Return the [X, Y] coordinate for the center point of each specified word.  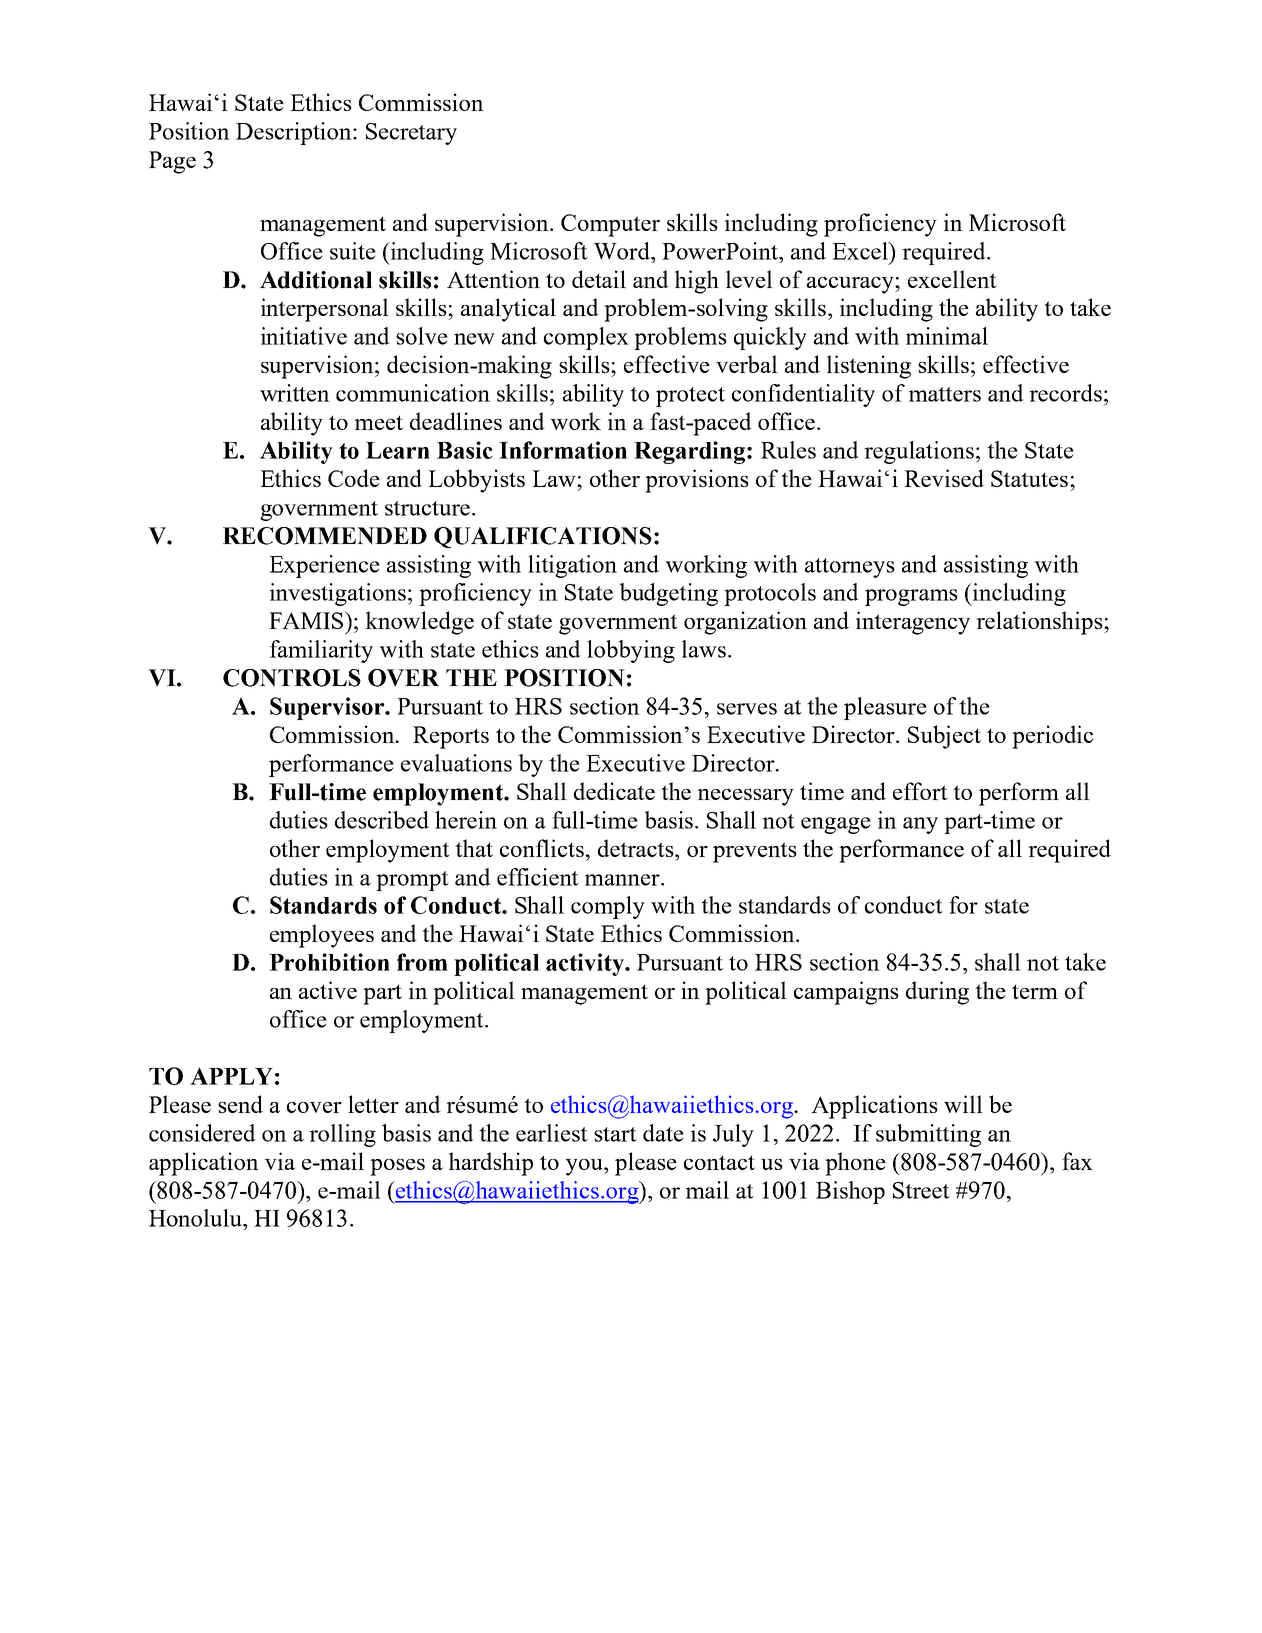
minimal [947, 336]
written [295, 393]
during [937, 993]
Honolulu [196, 1219]
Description [295, 133]
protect [690, 397]
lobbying [631, 651]
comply [608, 907]
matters [945, 394]
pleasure [885, 708]
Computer [610, 225]
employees [322, 936]
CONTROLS [292, 678]
